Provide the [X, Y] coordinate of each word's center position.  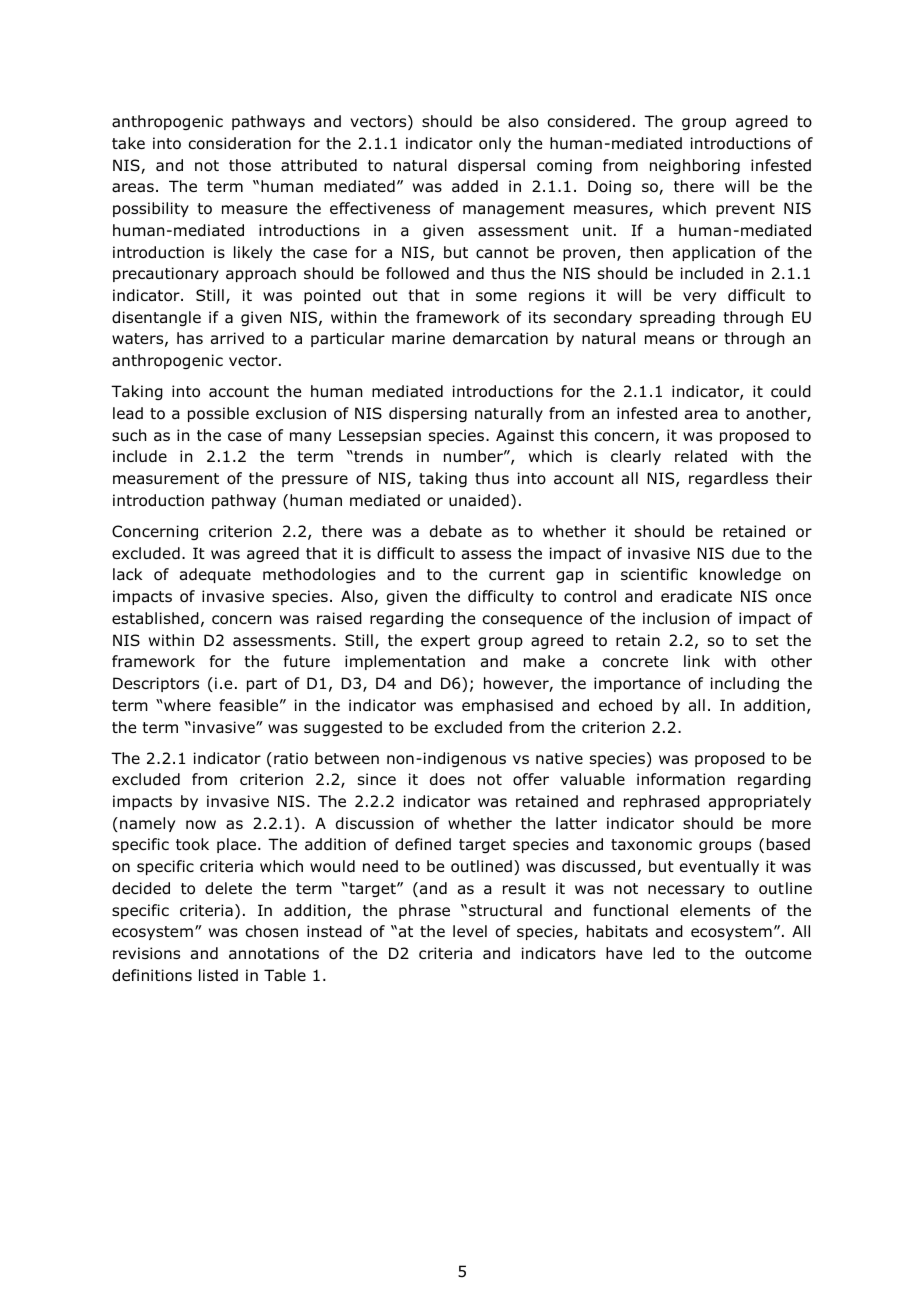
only [495, 144]
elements [715, 910]
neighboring [695, 166]
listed [218, 975]
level [470, 931]
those [250, 165]
